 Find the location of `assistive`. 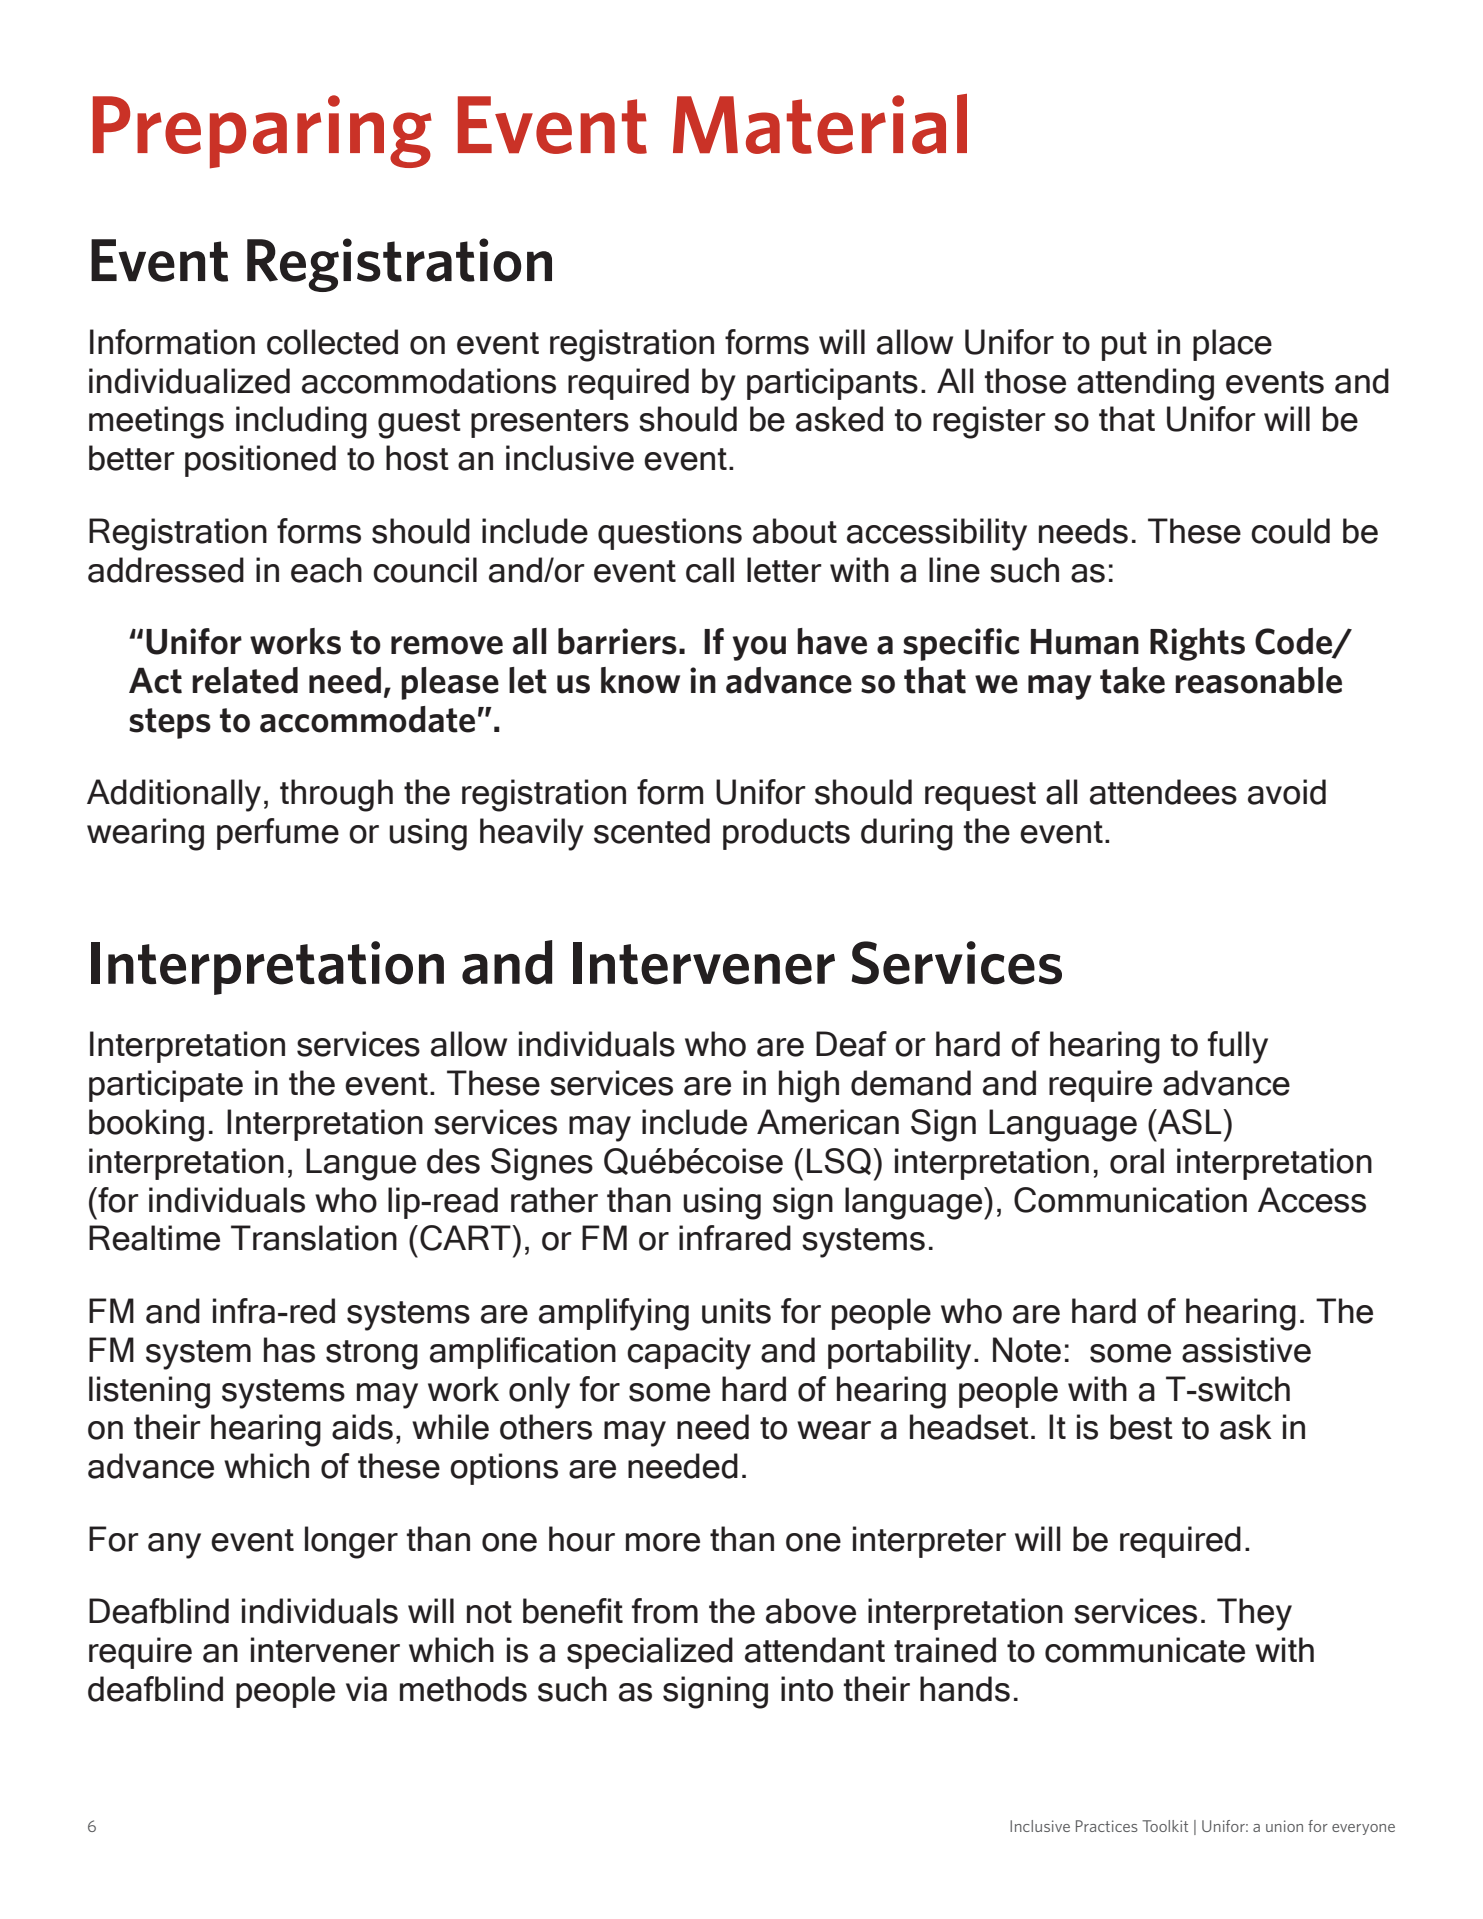

assistive is located at coordinates (1246, 1350).
